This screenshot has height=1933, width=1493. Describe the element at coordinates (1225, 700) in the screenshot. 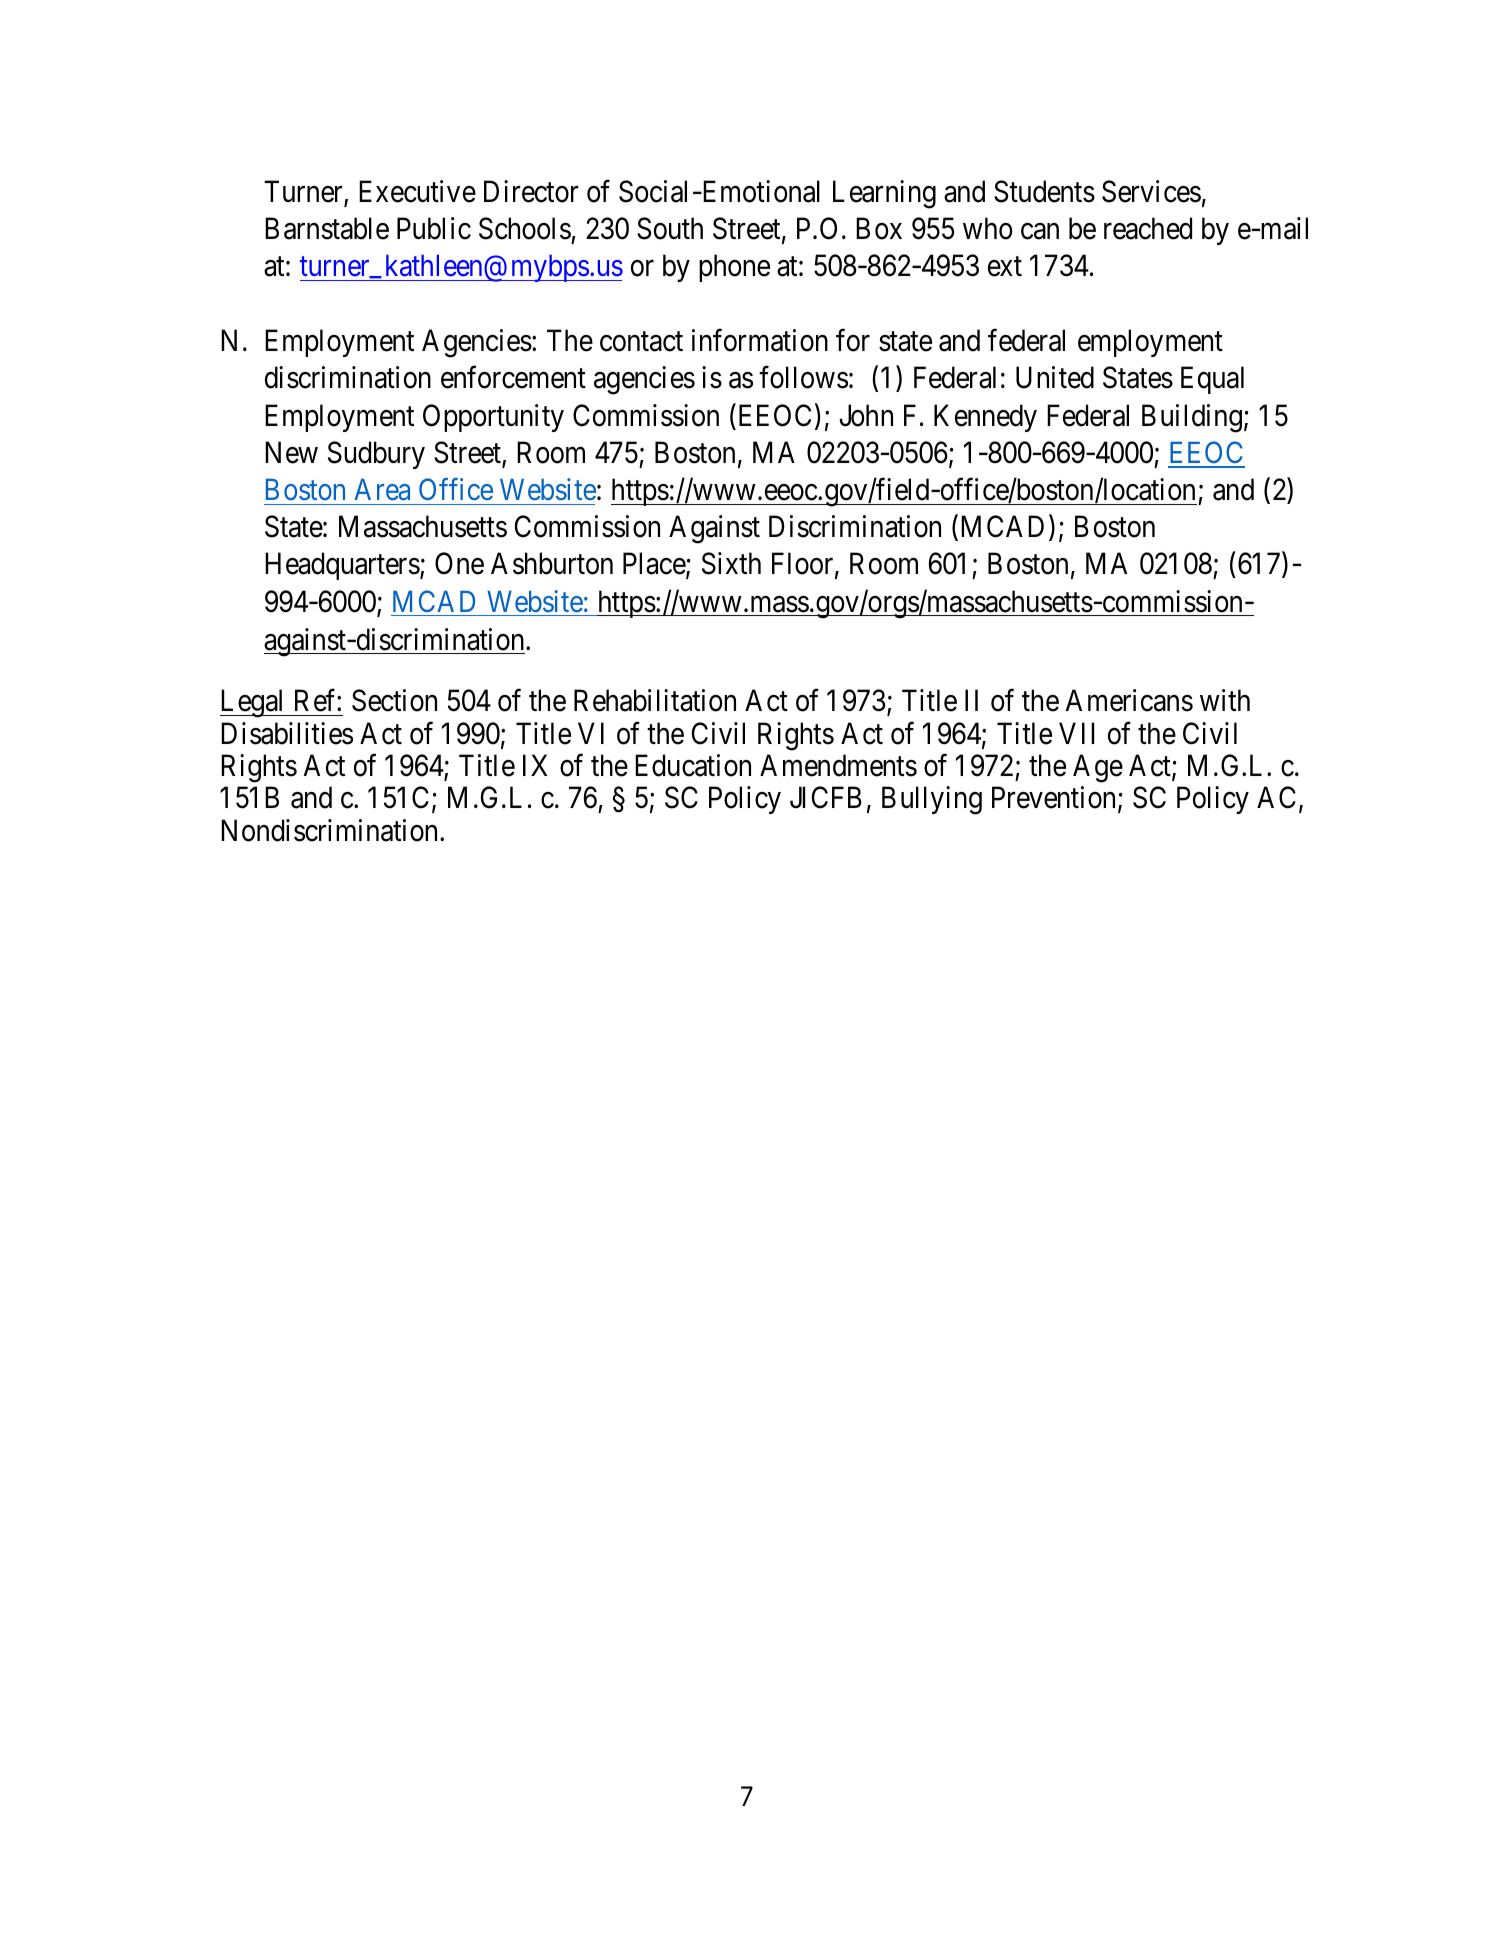

I see `with` at that location.
